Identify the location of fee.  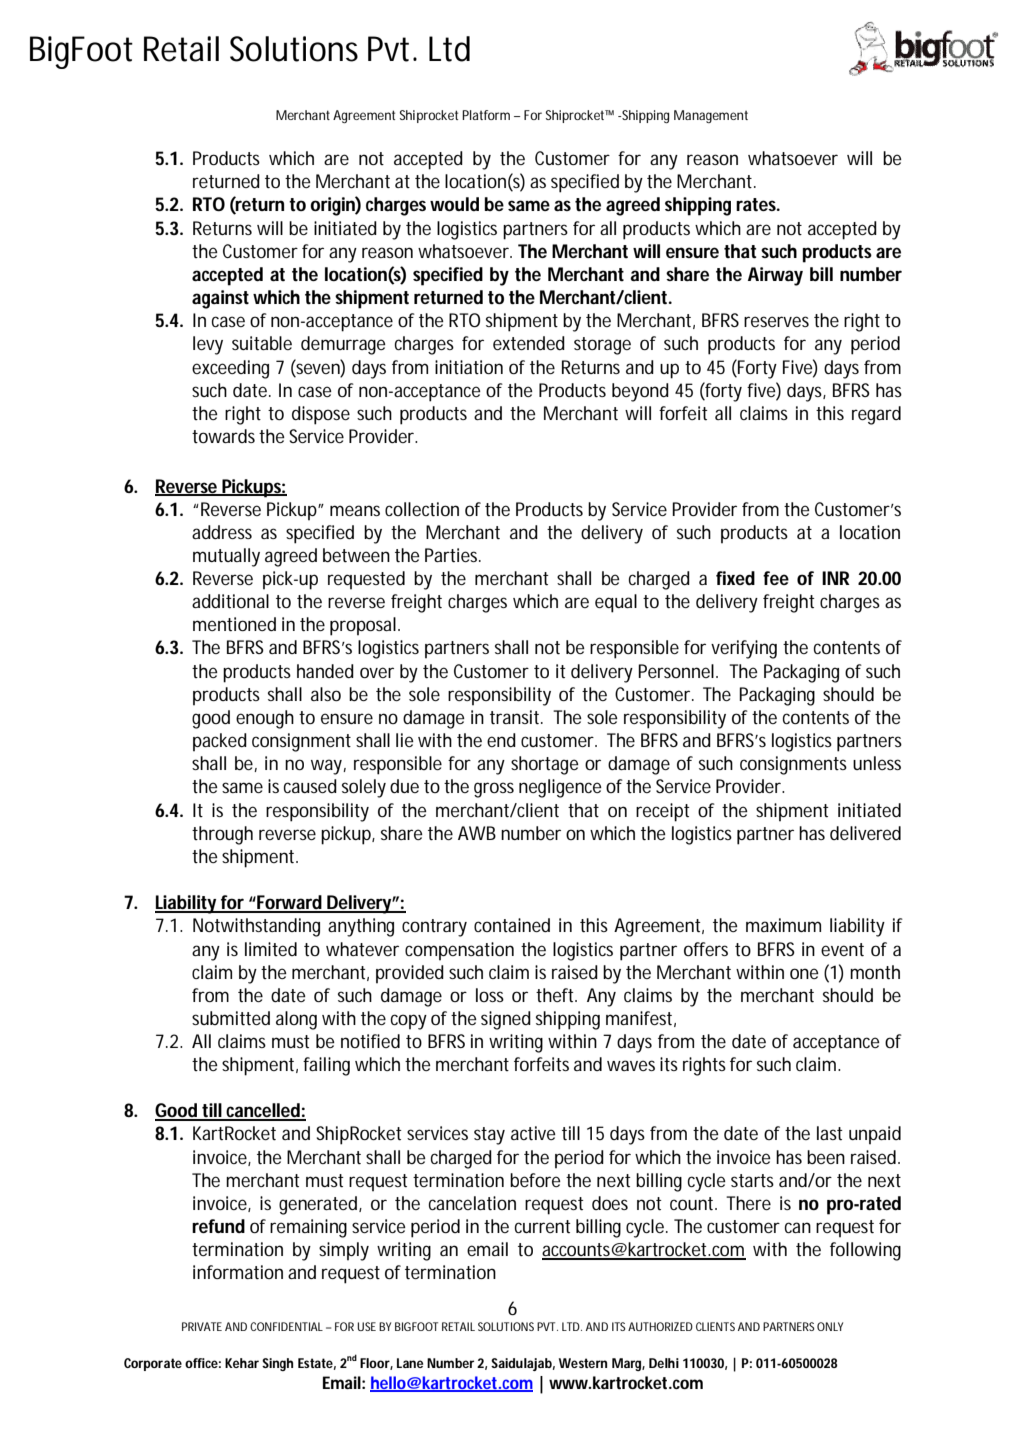
(776, 578).
